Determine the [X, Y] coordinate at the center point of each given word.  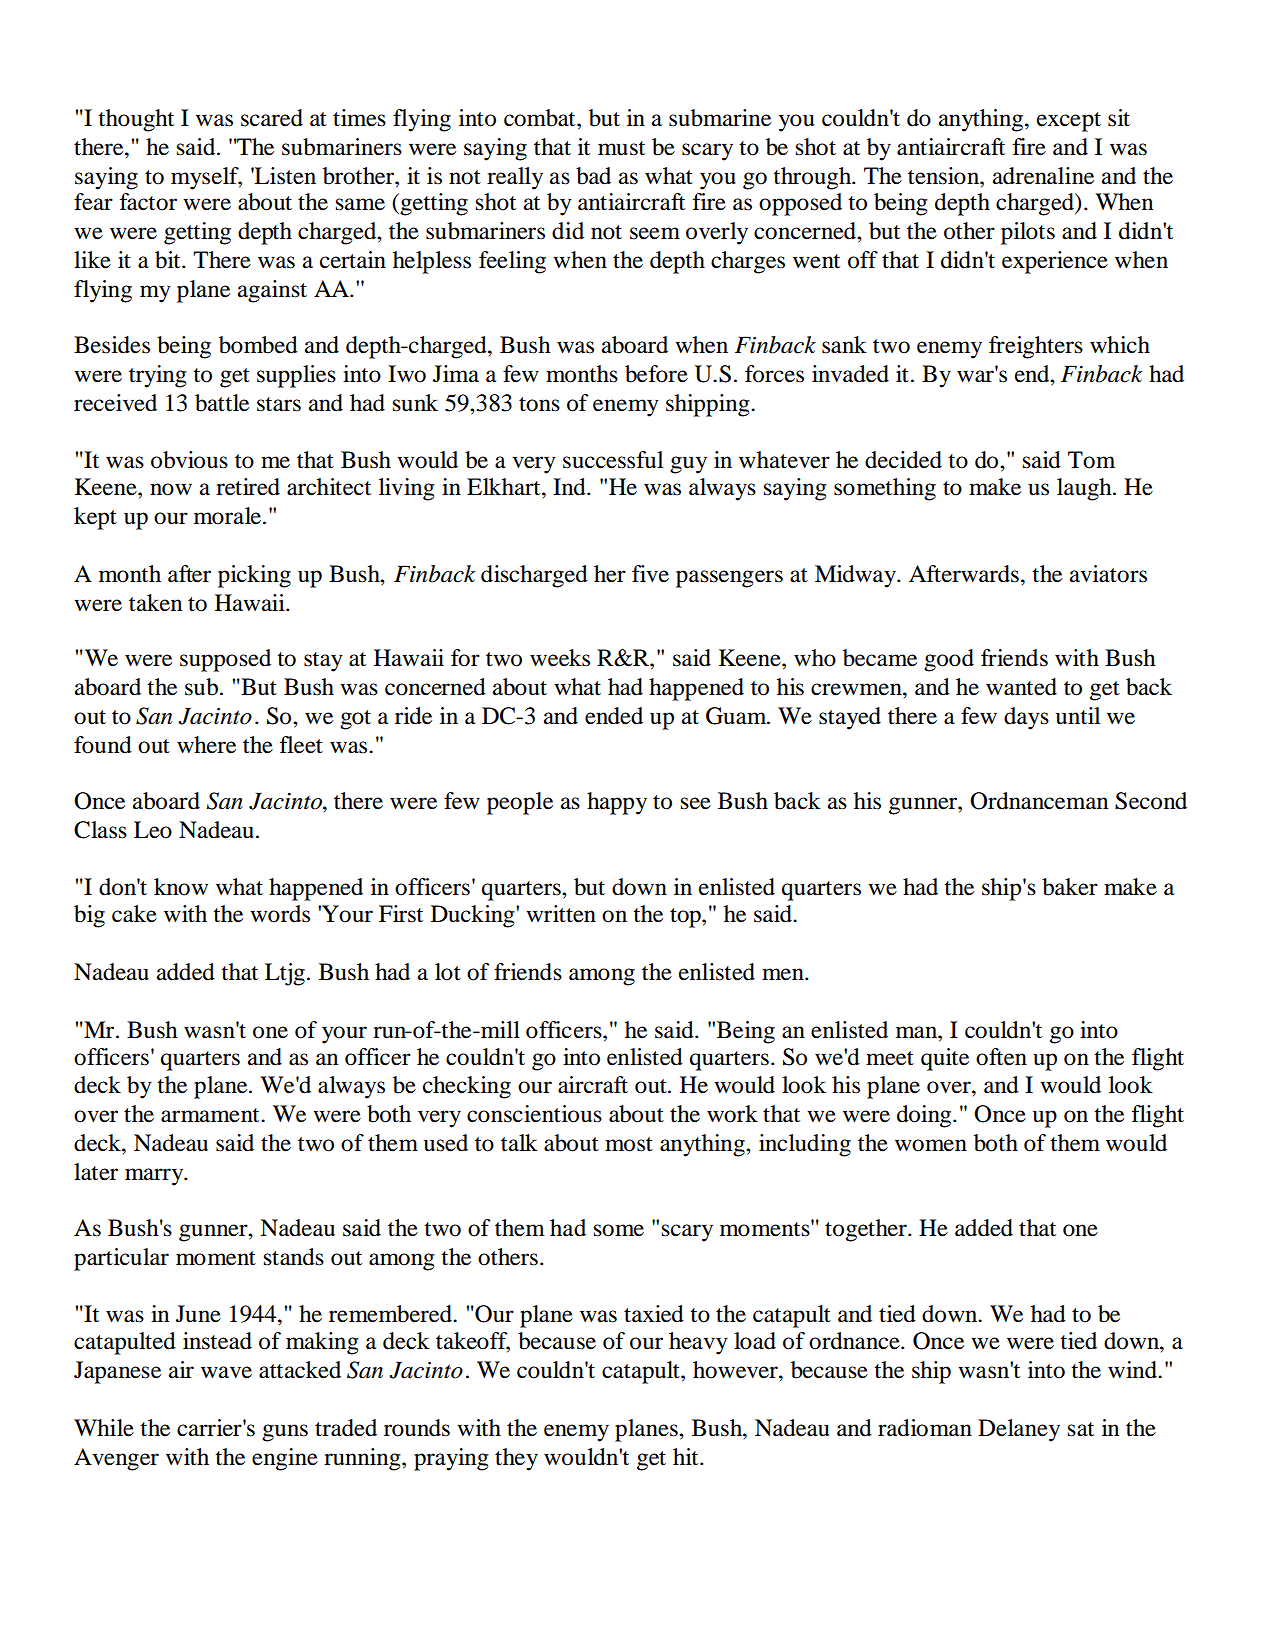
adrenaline [1043, 176]
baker [1070, 887]
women [931, 1145]
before [656, 374]
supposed [225, 660]
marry [155, 1177]
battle [222, 403]
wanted [1021, 687]
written [561, 914]
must [621, 148]
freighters [1036, 347]
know [181, 887]
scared [272, 118]
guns [285, 1433]
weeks [560, 658]
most [629, 1144]
